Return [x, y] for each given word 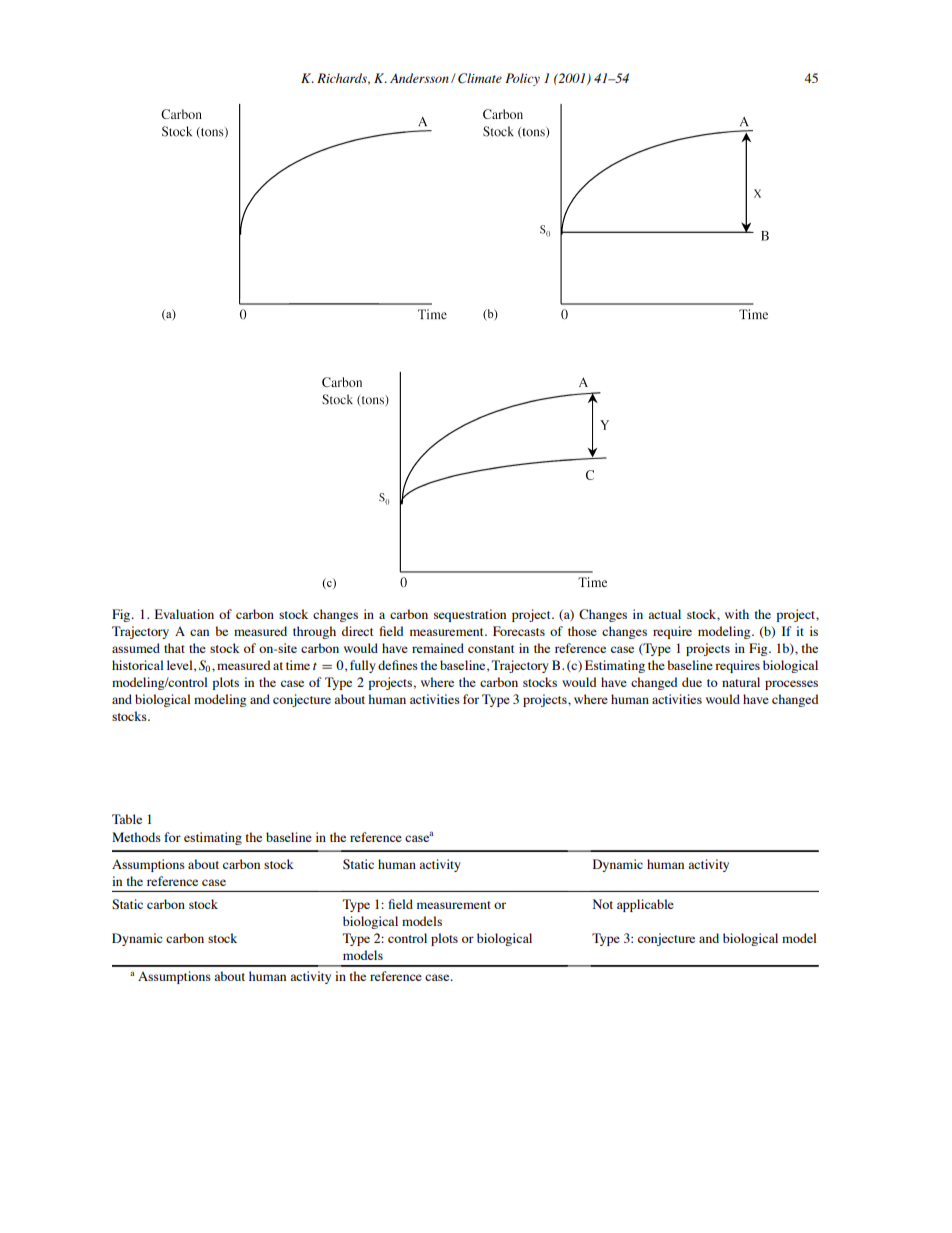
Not [603, 904]
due [692, 682]
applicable [645, 905]
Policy [522, 79]
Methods [136, 837]
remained [438, 648]
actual [664, 614]
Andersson [419, 78]
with [737, 614]
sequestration [470, 615]
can [199, 632]
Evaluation [184, 614]
